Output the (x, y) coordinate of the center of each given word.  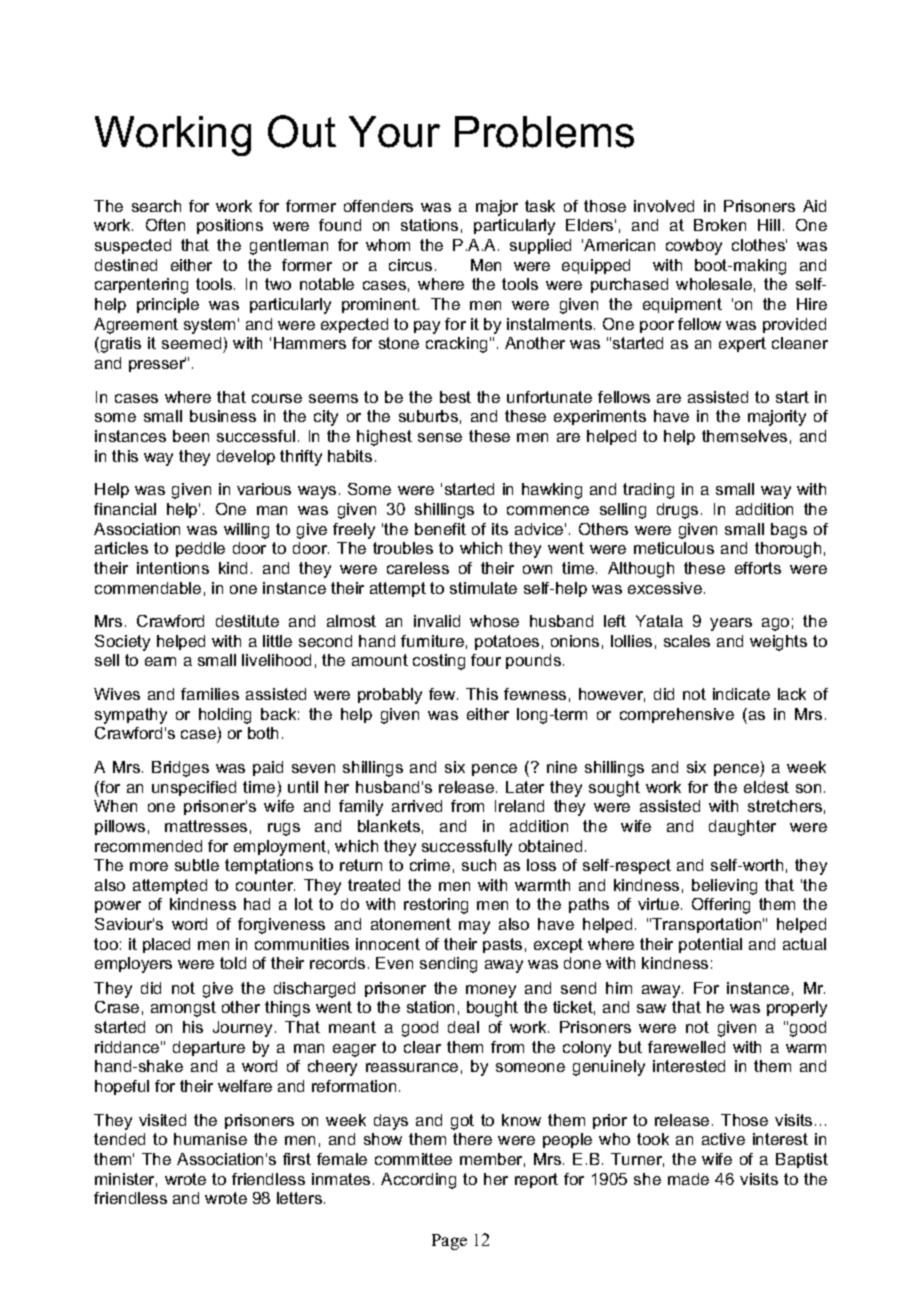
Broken (720, 225)
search (156, 206)
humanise (210, 1139)
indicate (741, 694)
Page (449, 1242)
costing (439, 662)
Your (394, 132)
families (210, 694)
